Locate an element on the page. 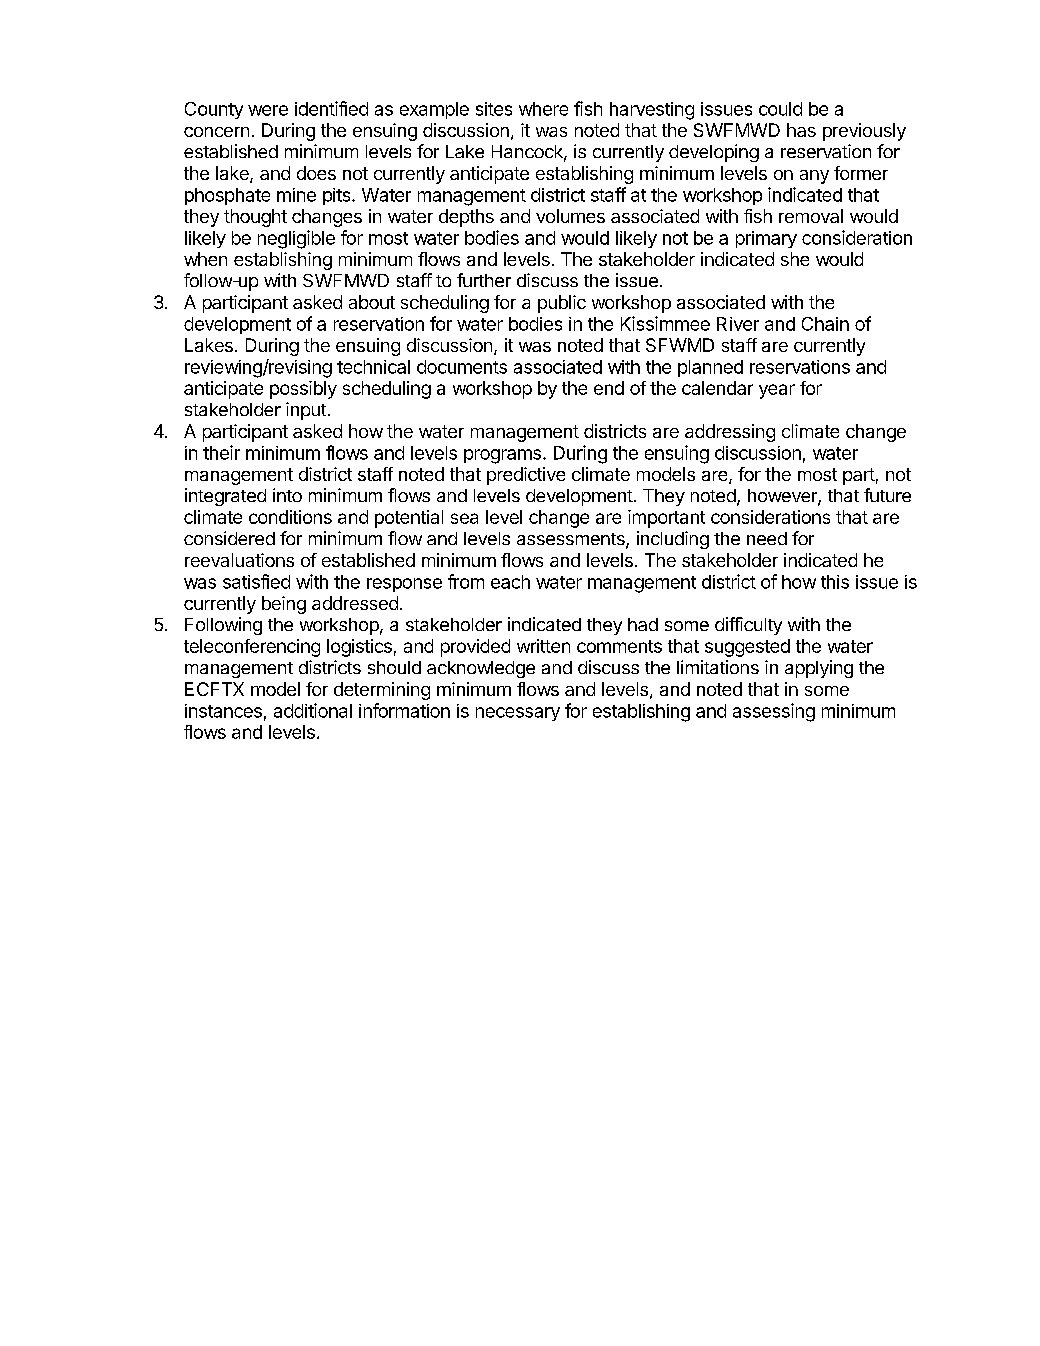 The width and height of the image is (1040, 1346). public is located at coordinates (562, 304).
